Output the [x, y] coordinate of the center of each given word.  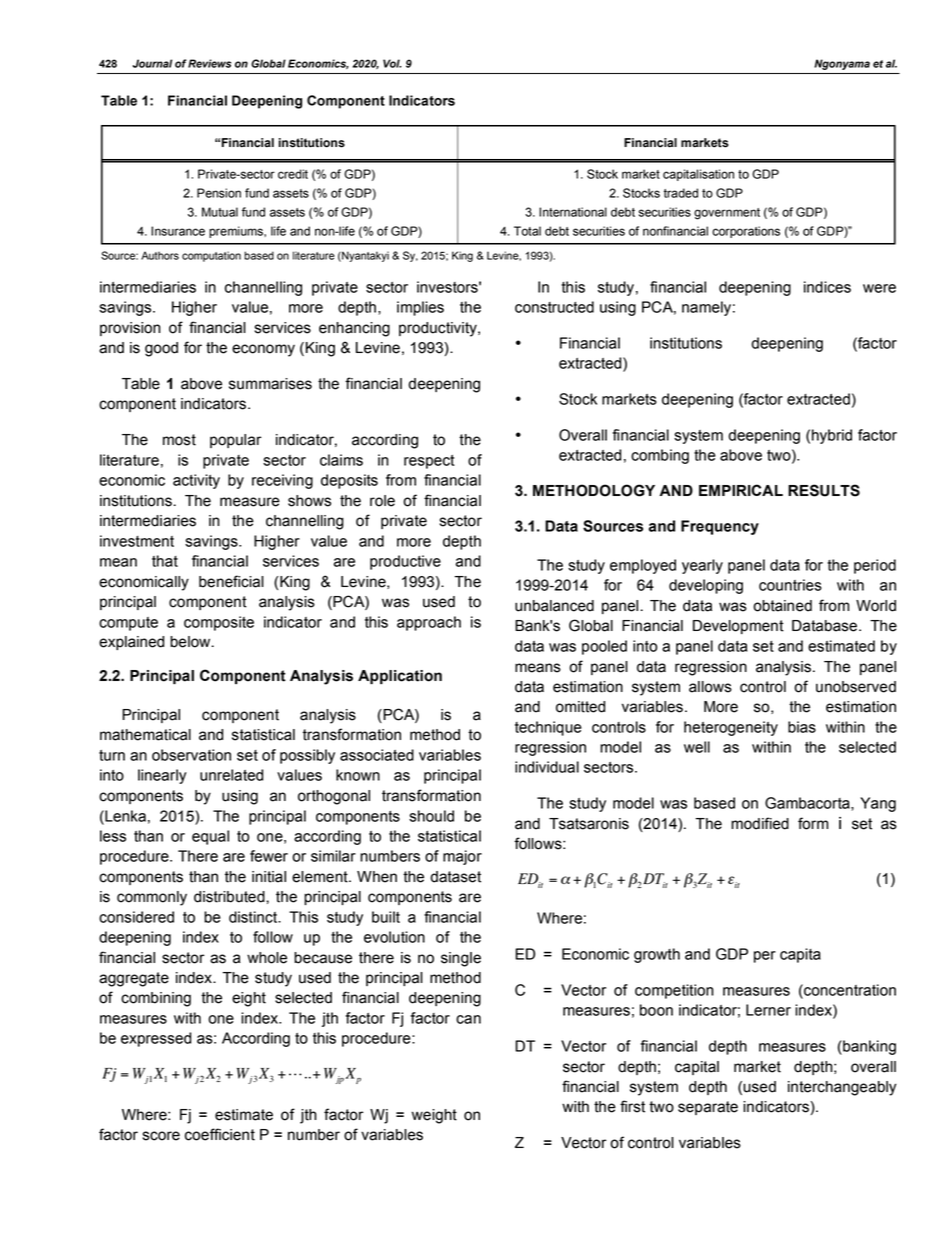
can [468, 1019]
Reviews [209, 63]
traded [681, 193]
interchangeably [842, 1088]
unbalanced [554, 606]
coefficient [220, 1134]
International [573, 212]
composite [219, 623]
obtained [782, 606]
